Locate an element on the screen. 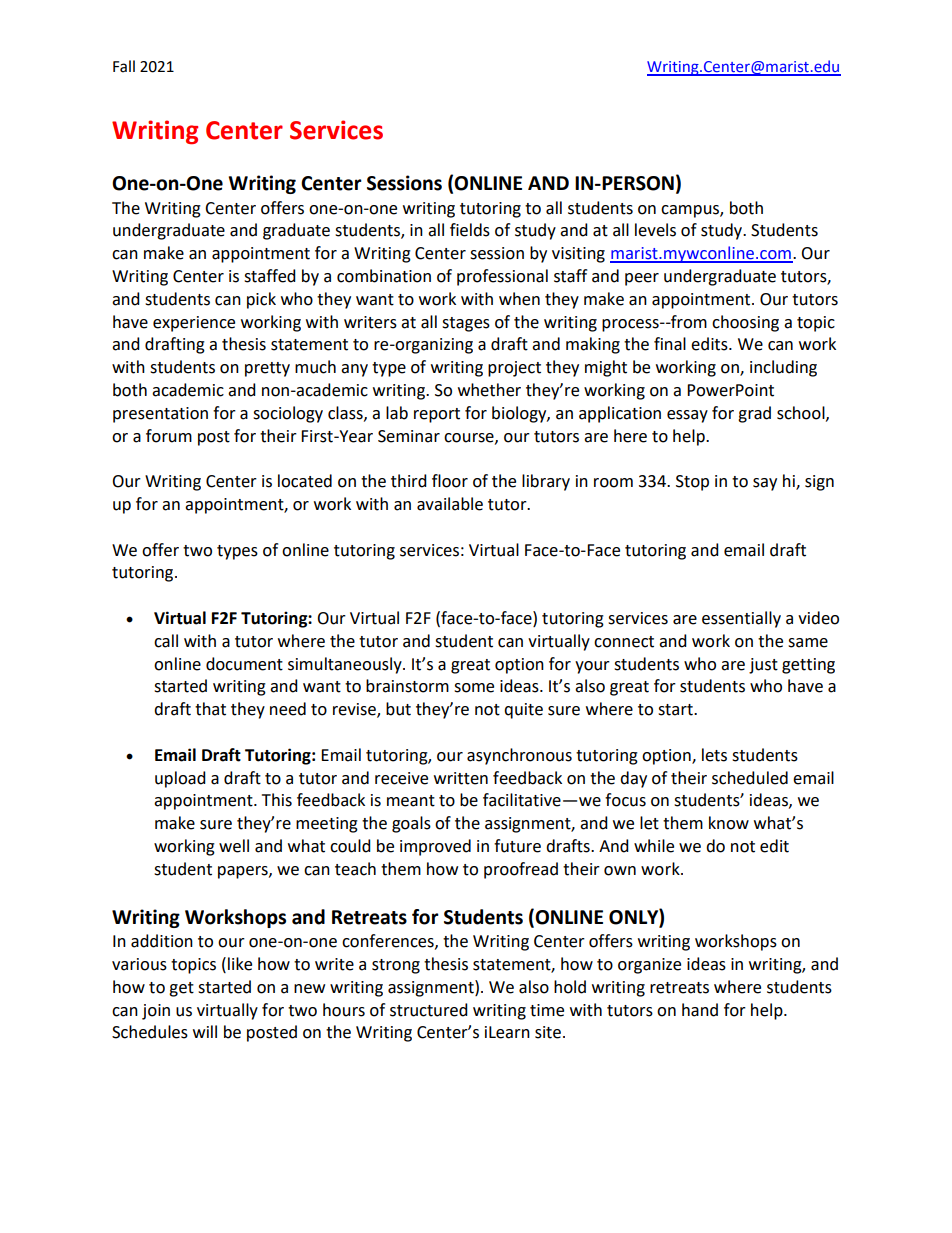 This screenshot has width=952, height=1233. just is located at coordinates (763, 666).
